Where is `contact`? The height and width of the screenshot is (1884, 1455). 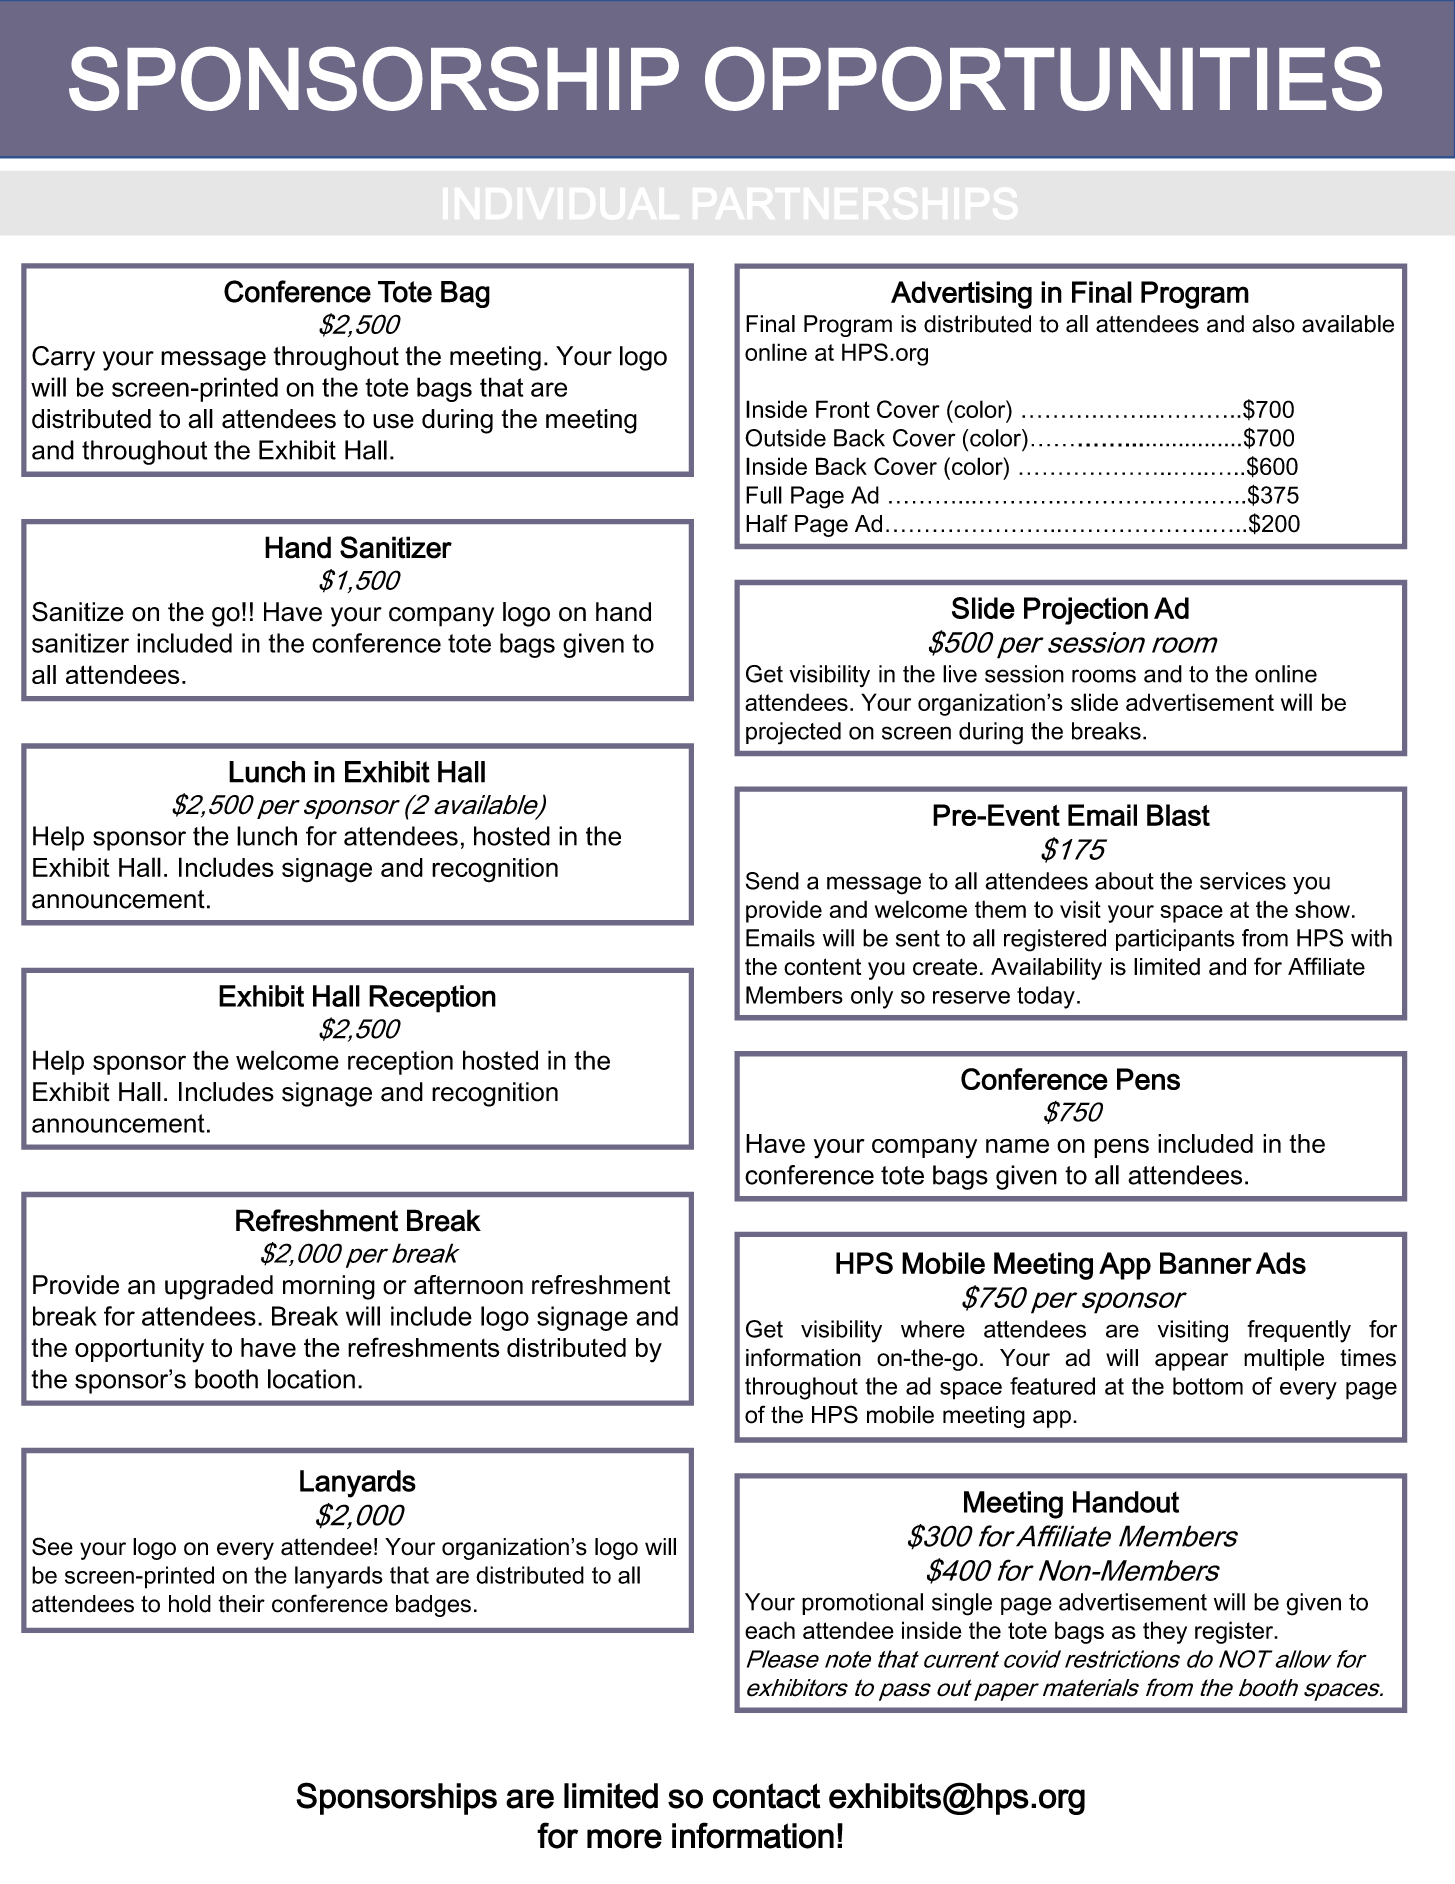 contact is located at coordinates (767, 1796).
